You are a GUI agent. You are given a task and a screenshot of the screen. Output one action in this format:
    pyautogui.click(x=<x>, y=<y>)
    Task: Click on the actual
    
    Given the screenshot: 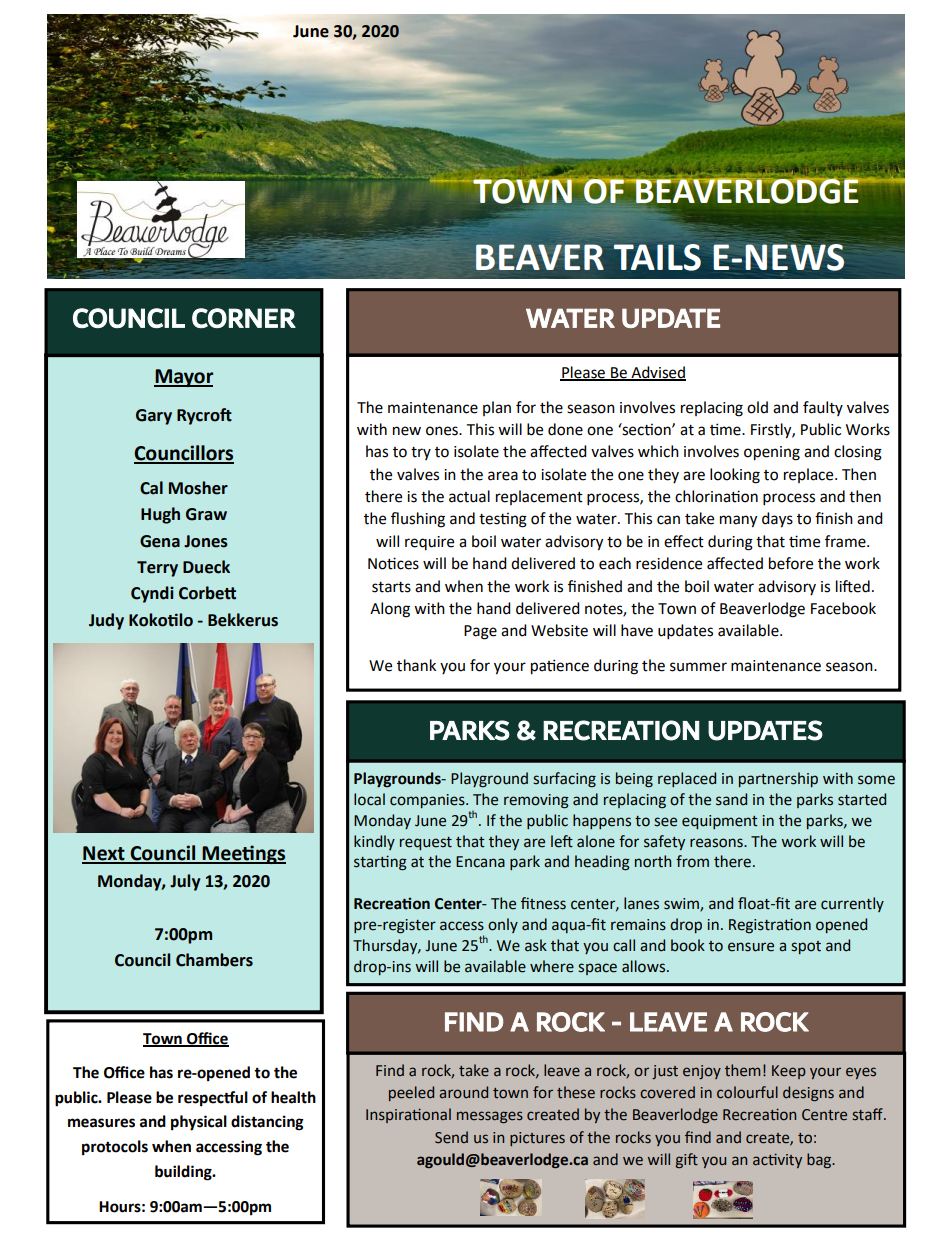 What is the action you would take?
    pyautogui.click(x=469, y=496)
